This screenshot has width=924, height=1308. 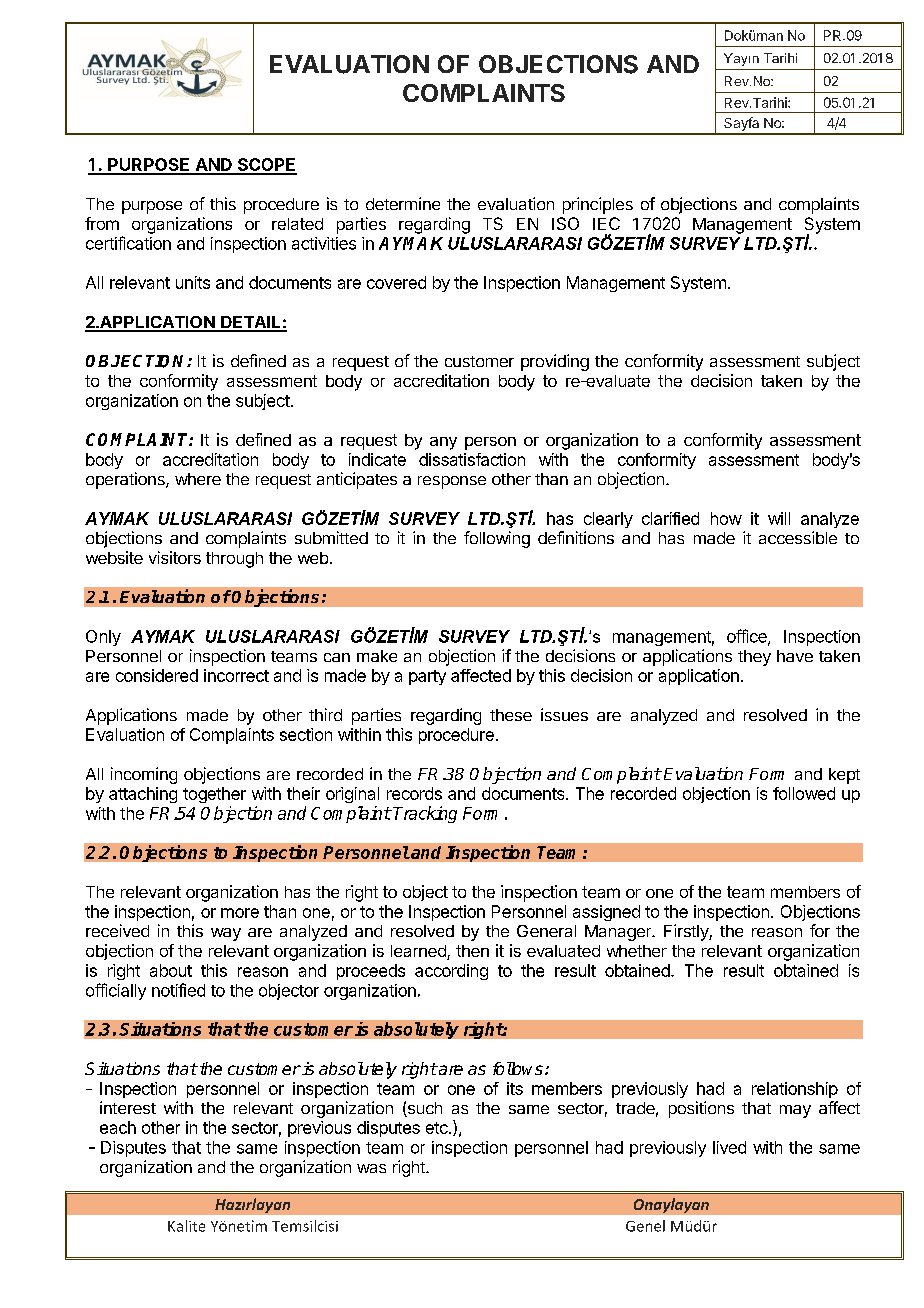 What do you see at coordinates (472, 951) in the screenshot?
I see `then` at bounding box center [472, 951].
